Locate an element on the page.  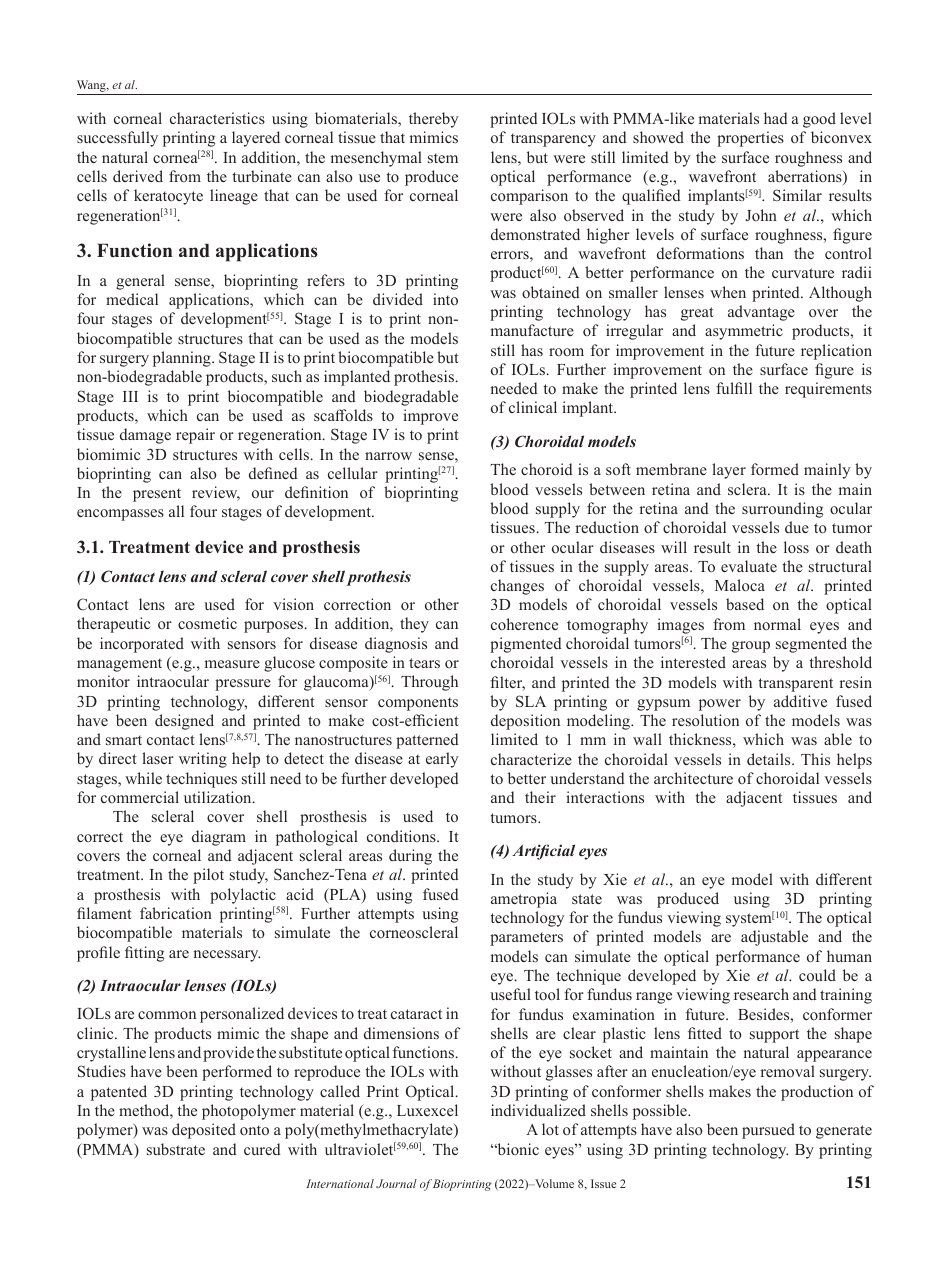
cosmetic is located at coordinates (207, 623).
